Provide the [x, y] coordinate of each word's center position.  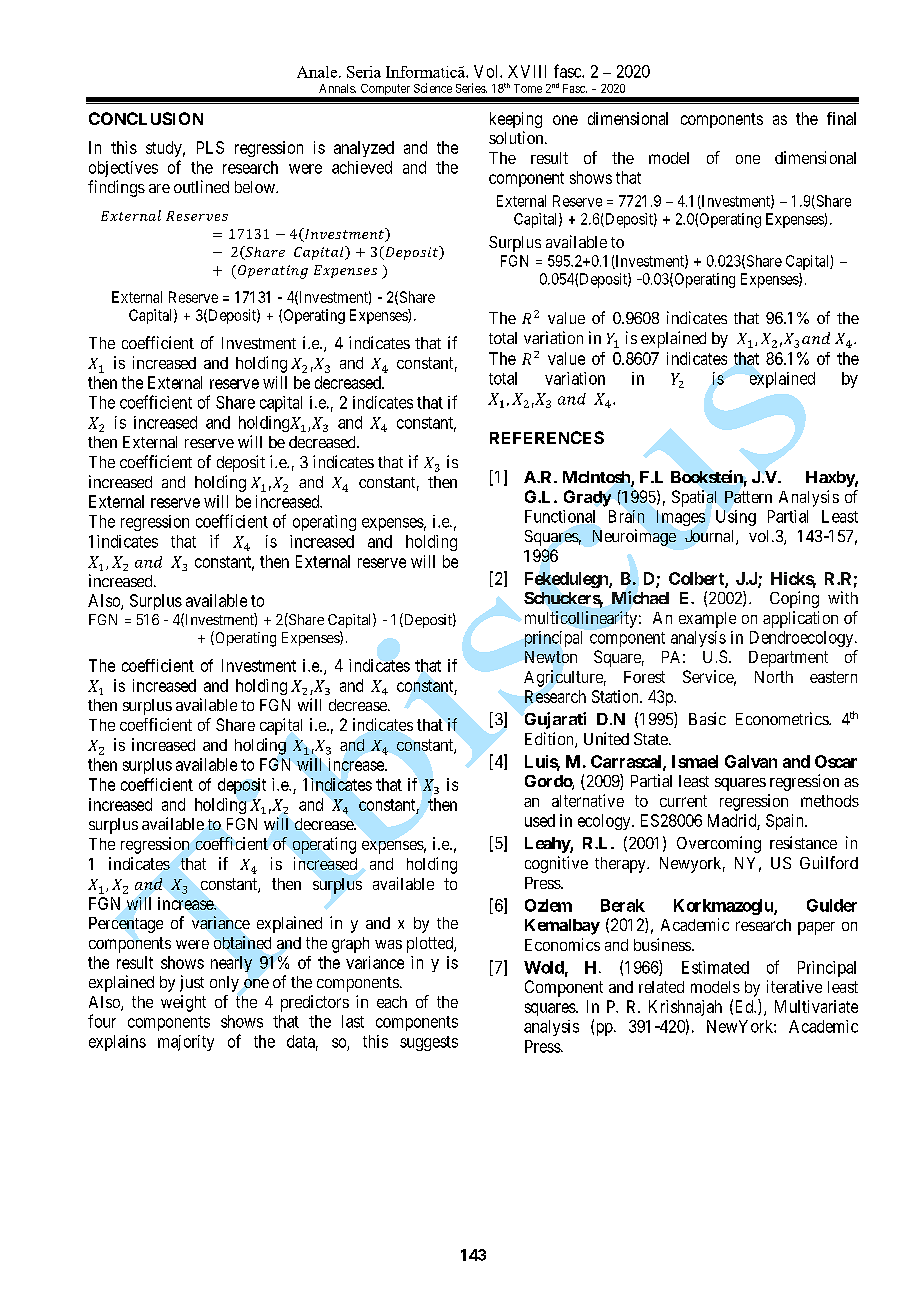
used [540, 820]
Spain [786, 822]
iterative [794, 986]
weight [183, 1003]
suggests [429, 1043]
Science [433, 88]
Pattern [748, 497]
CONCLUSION [146, 118]
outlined [201, 186]
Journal [711, 537]
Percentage [126, 925]
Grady [587, 498]
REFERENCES [547, 437]
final [841, 118]
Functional [560, 516]
